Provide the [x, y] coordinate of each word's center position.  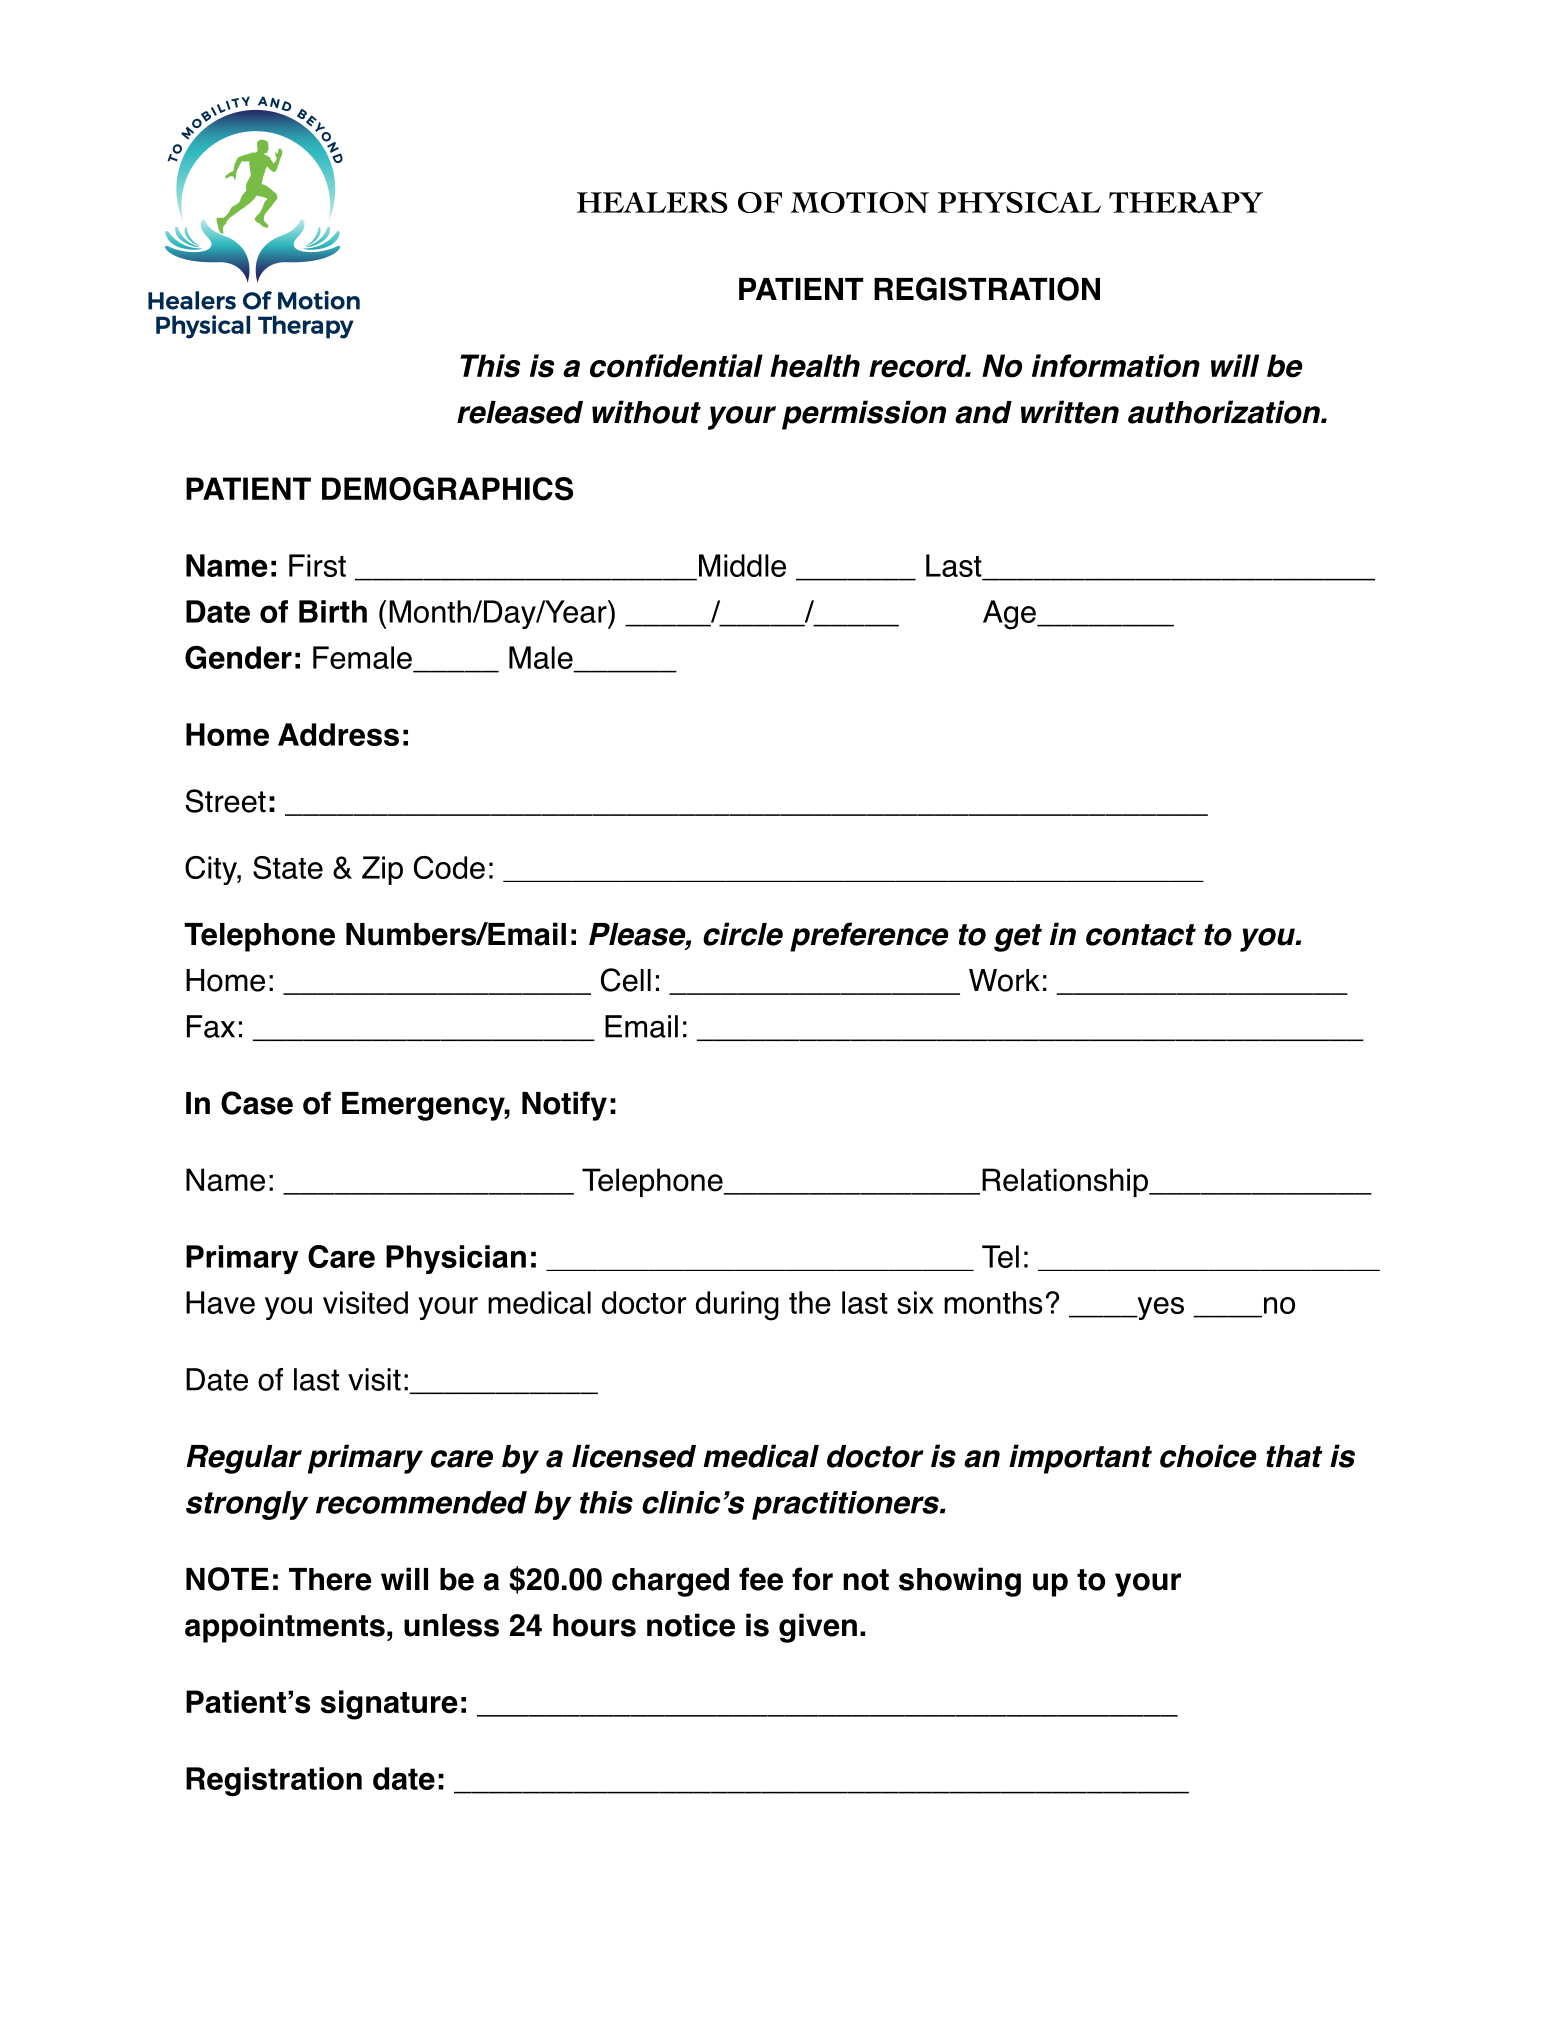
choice [1208, 1456]
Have [220, 1302]
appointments [285, 1628]
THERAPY [1186, 202]
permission [864, 415]
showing [960, 1582]
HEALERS [652, 202]
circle [743, 934]
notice [691, 1625]
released [520, 412]
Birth [333, 611]
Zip [382, 870]
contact [1141, 935]
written [1070, 412]
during [737, 1306]
